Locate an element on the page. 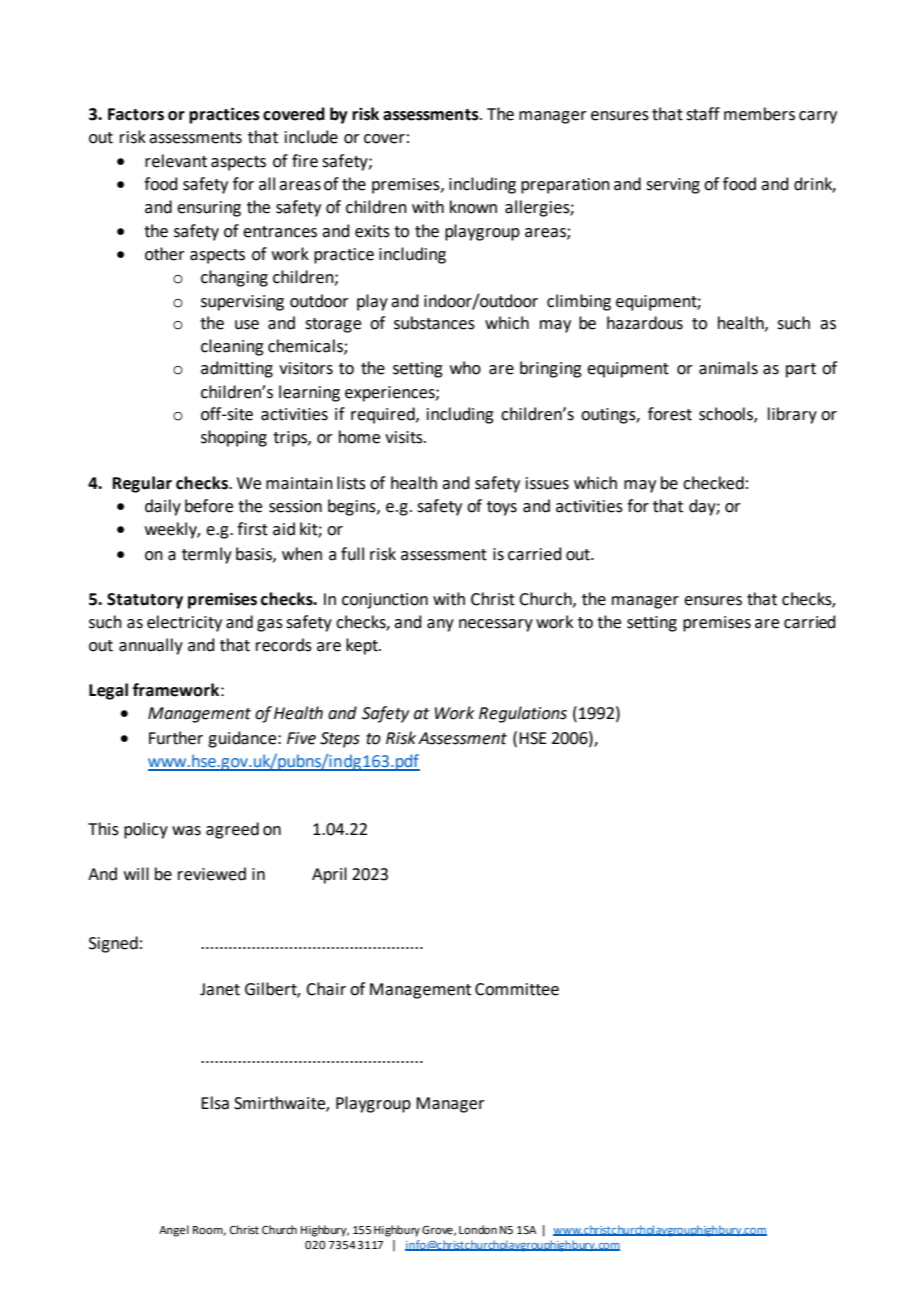 The width and height of the document is (924, 1307). shopping is located at coordinates (234, 438).
